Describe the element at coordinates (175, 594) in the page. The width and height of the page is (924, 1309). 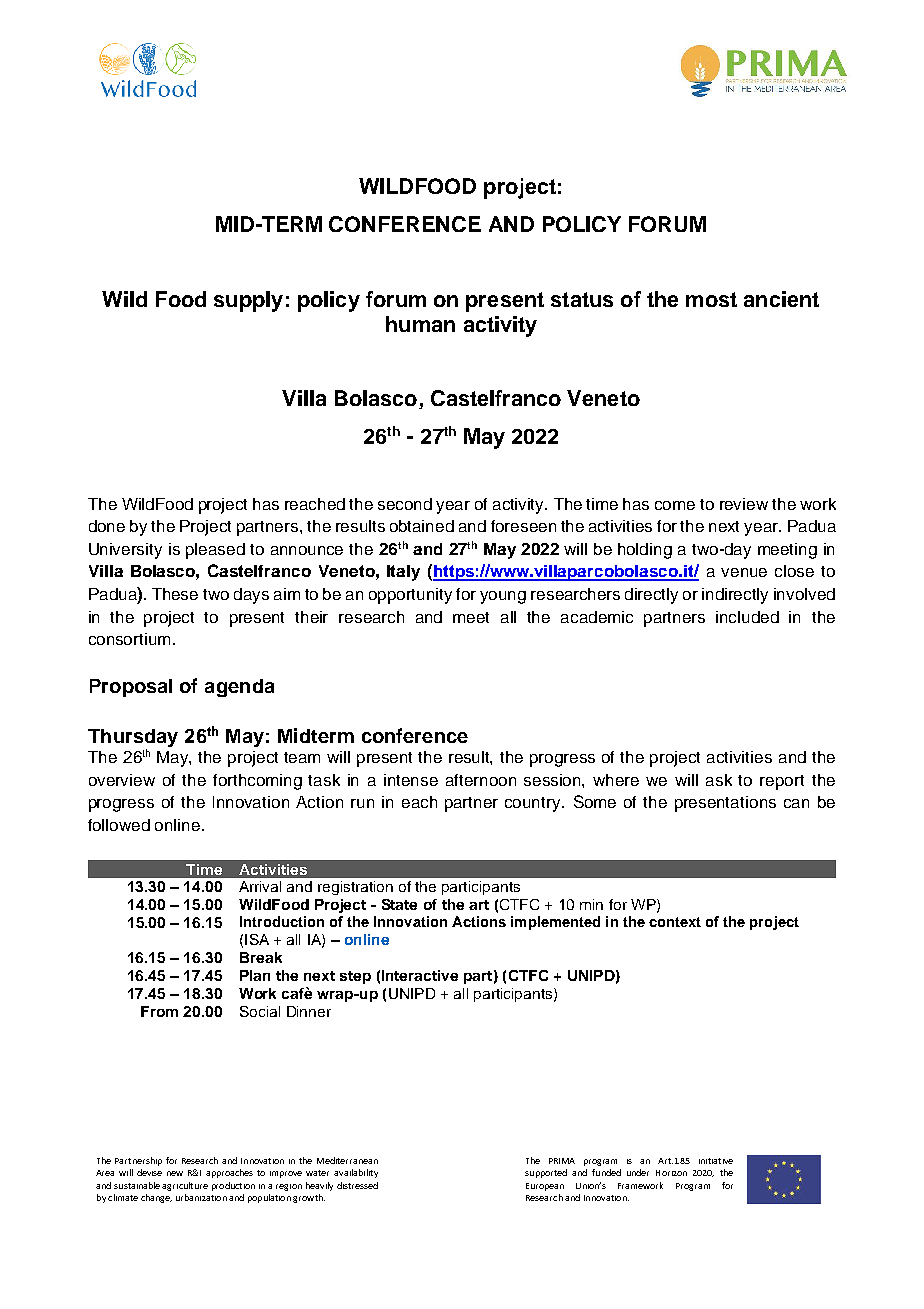
I see `These` at that location.
